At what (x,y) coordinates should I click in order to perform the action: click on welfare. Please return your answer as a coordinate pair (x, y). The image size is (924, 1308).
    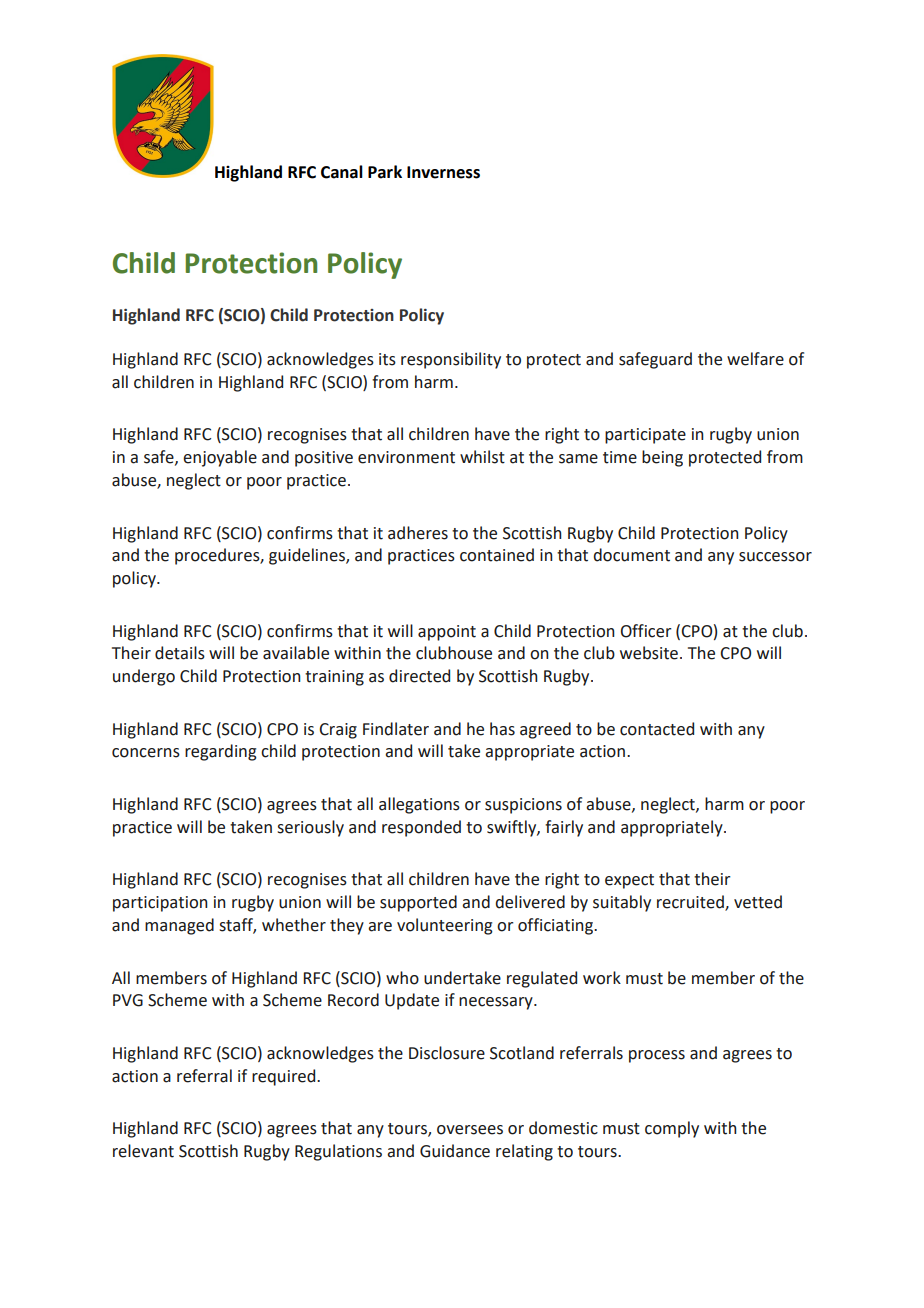
    Looking at the image, I should click on (755, 359).
